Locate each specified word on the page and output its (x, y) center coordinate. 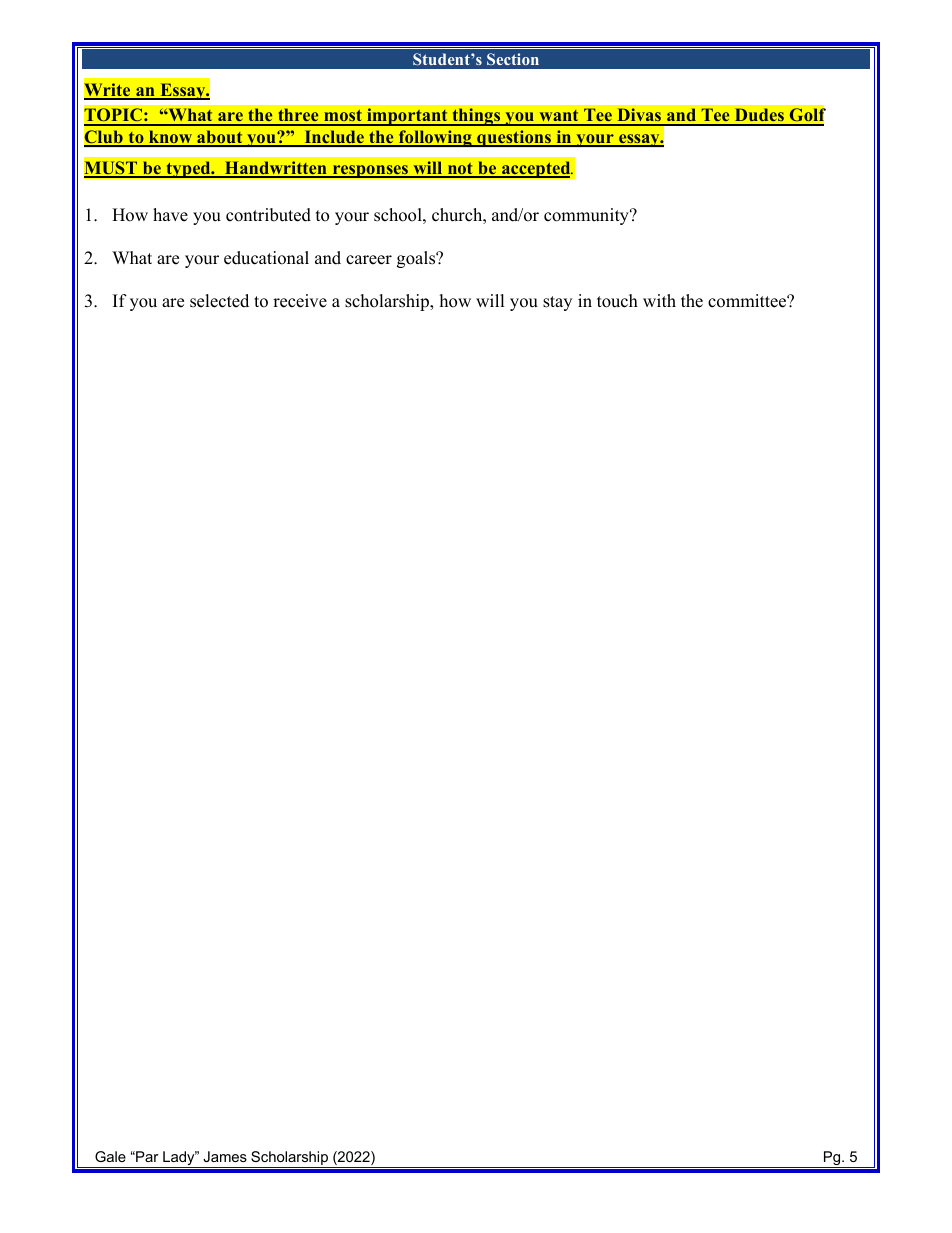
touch (617, 301)
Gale (110, 1156)
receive (300, 301)
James (225, 1156)
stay (557, 303)
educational (266, 258)
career (369, 260)
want (559, 117)
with (659, 300)
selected (219, 301)
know (171, 138)
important (407, 117)
